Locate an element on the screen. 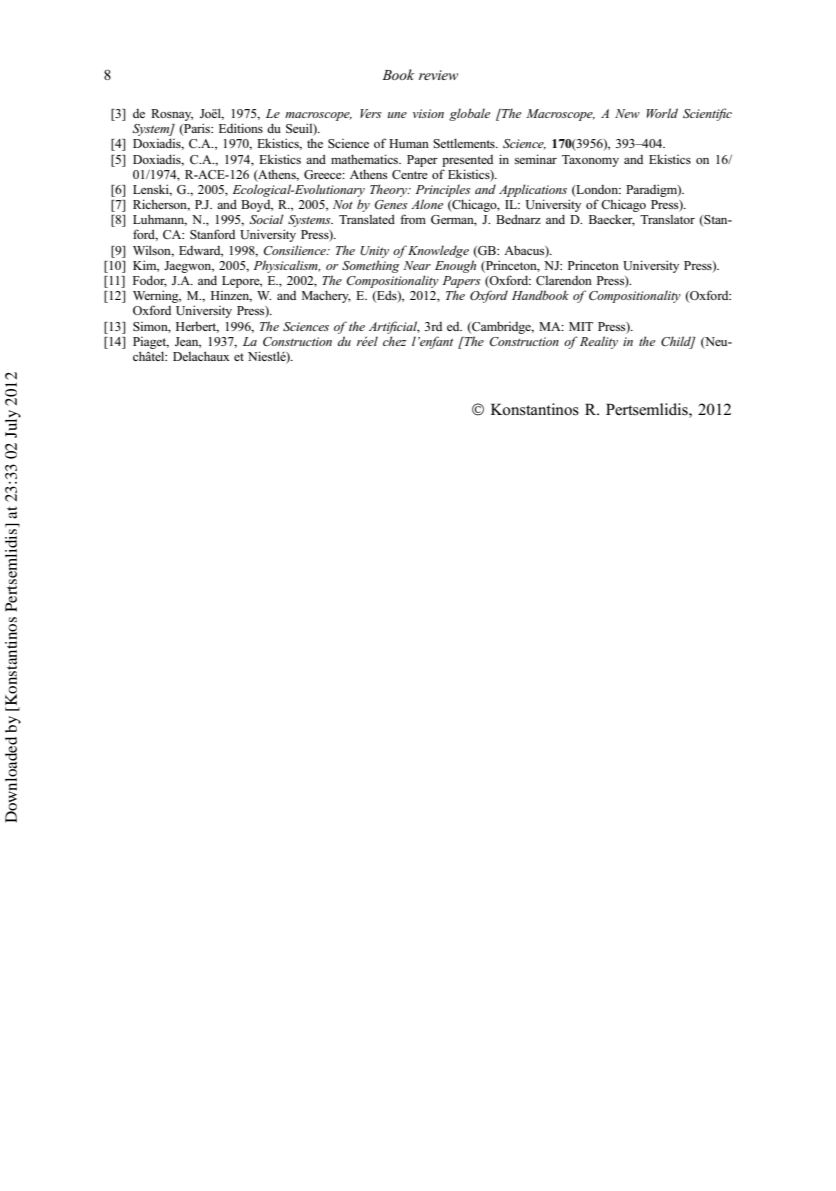 The height and width of the screenshot is (1191, 836). Human is located at coordinates (409, 143).
